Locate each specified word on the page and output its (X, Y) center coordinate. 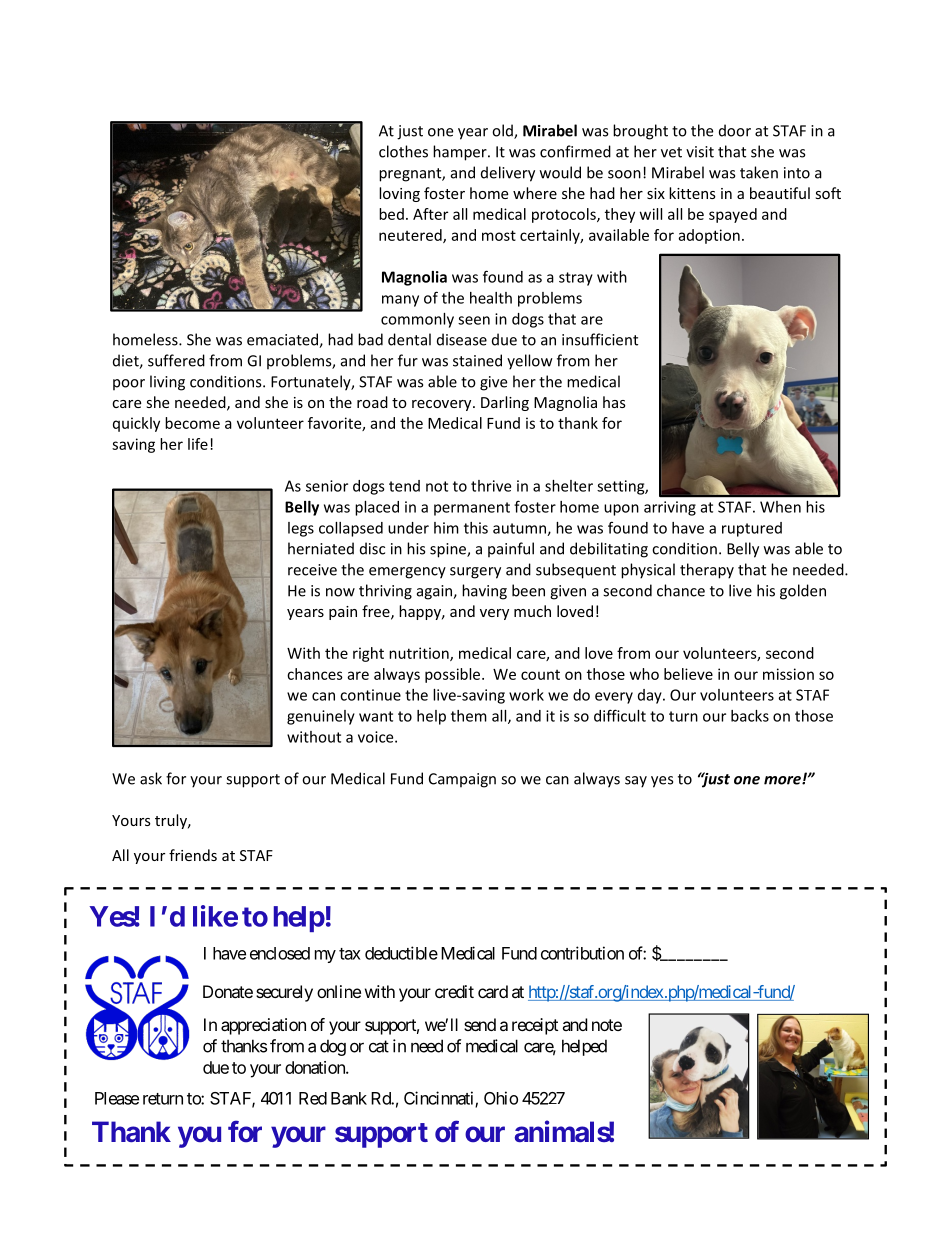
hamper (461, 153)
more (783, 780)
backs (750, 716)
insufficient (600, 339)
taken (759, 172)
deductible (401, 953)
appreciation (263, 1026)
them (469, 716)
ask (151, 778)
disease (462, 339)
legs (301, 529)
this (476, 528)
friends (193, 855)
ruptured (752, 529)
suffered (176, 360)
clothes (403, 151)
